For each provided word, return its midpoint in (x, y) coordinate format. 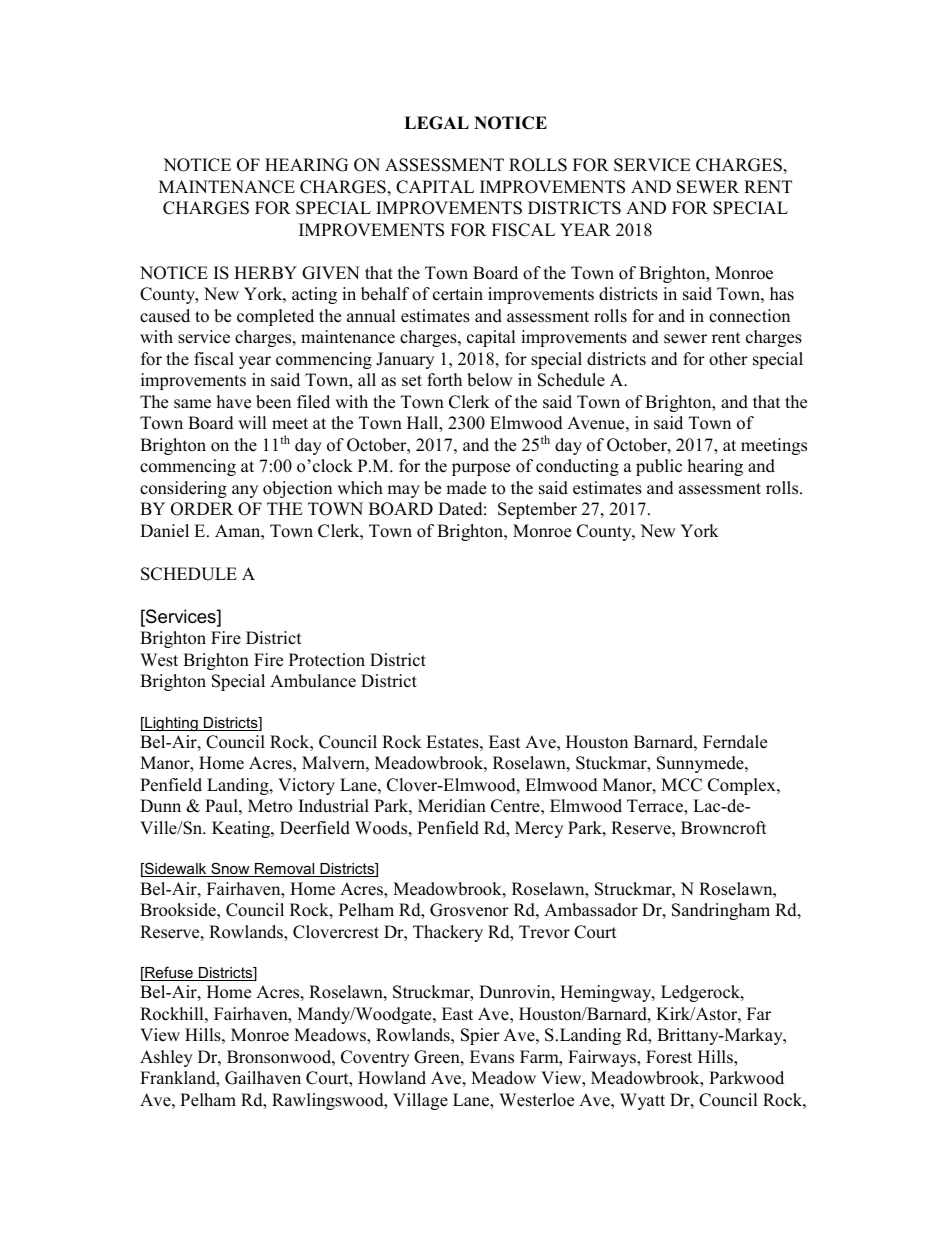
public (659, 467)
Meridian (452, 806)
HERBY (265, 272)
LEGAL (436, 123)
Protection (327, 660)
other (728, 359)
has (782, 294)
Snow (230, 869)
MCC (681, 785)
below (489, 380)
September (537, 510)
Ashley (166, 1058)
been (273, 402)
